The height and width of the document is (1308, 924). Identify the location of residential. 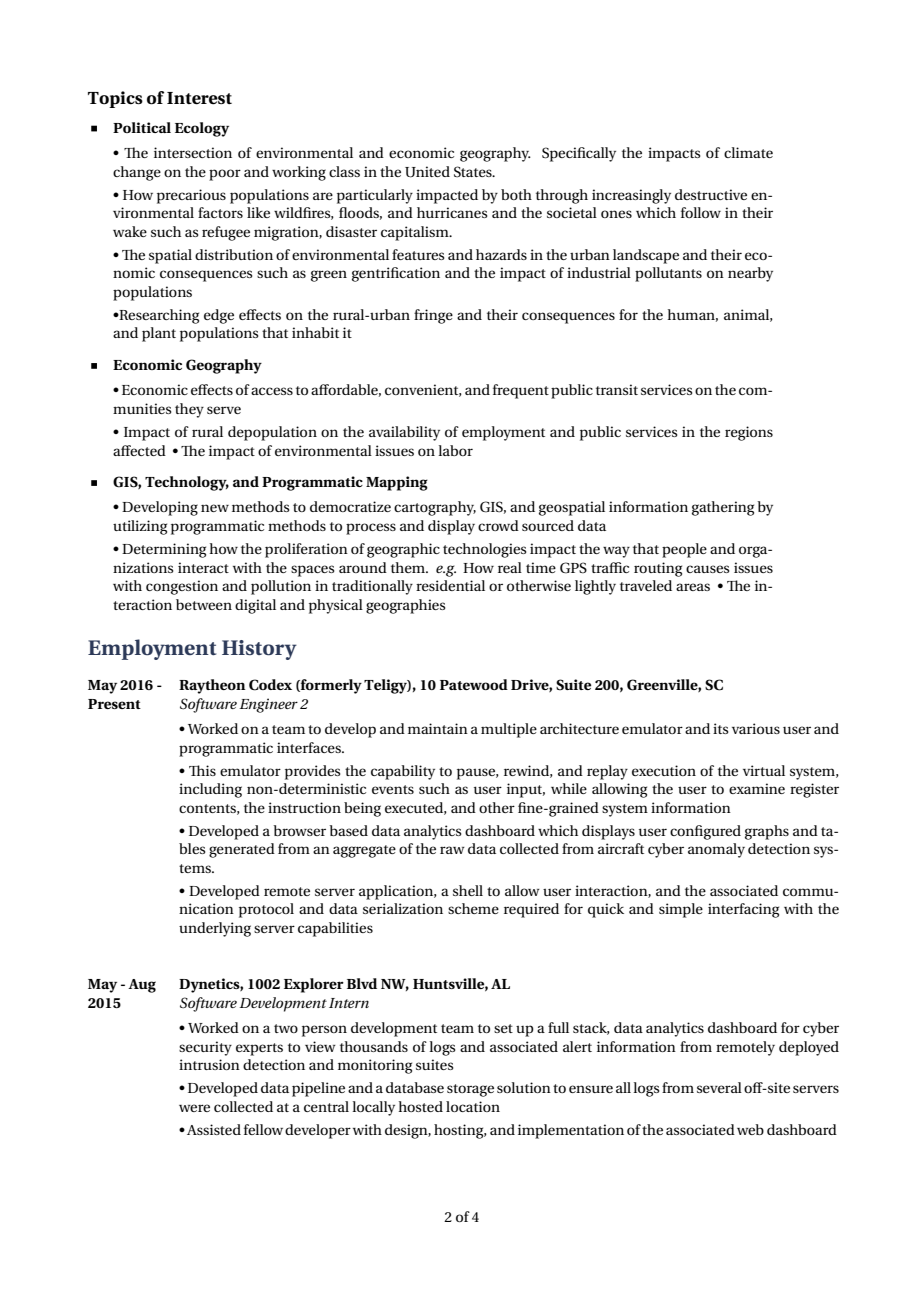
(450, 585).
